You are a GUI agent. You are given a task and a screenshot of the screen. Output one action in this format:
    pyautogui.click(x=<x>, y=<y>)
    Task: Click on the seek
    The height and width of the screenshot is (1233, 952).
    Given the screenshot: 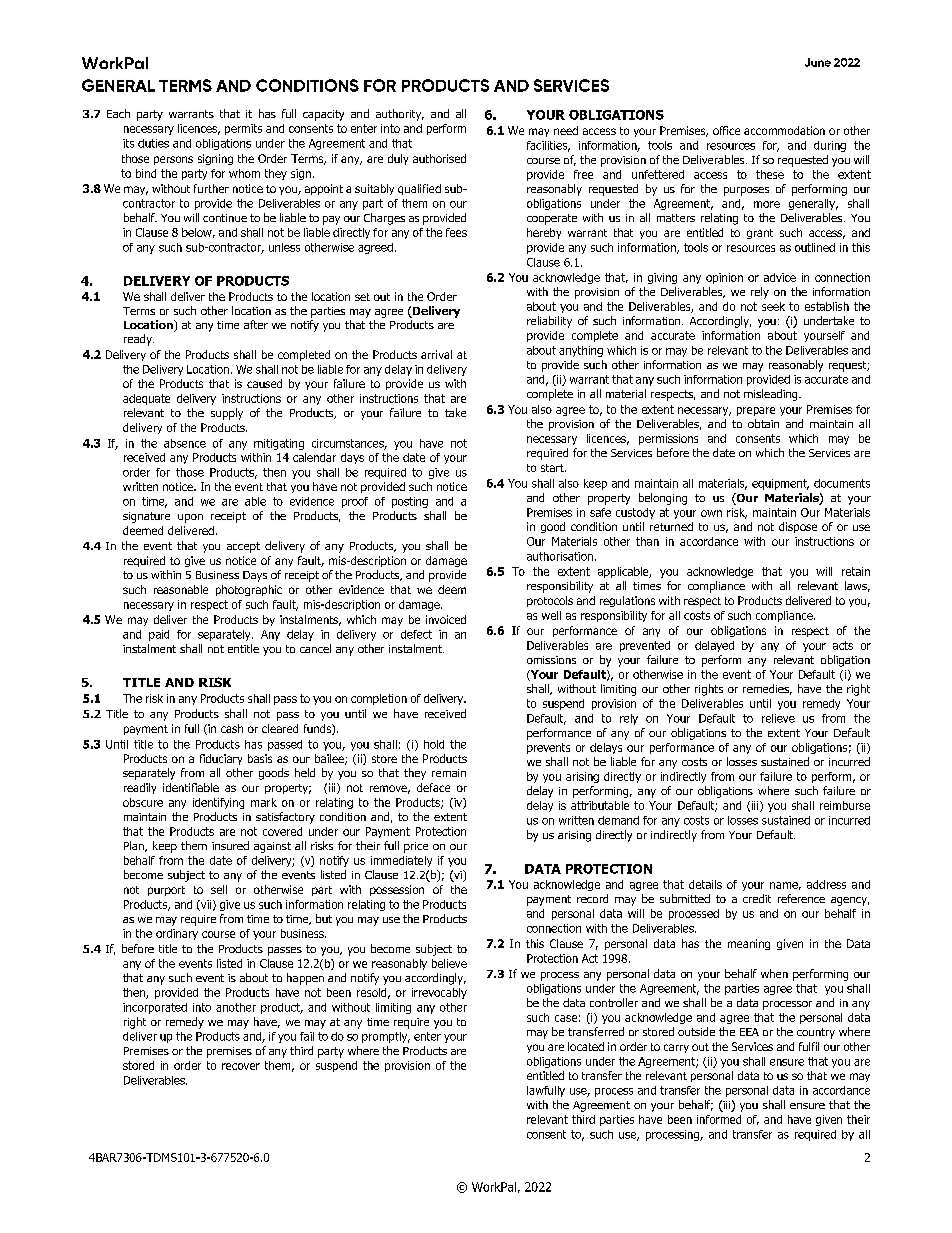 What is the action you would take?
    pyautogui.click(x=773, y=306)
